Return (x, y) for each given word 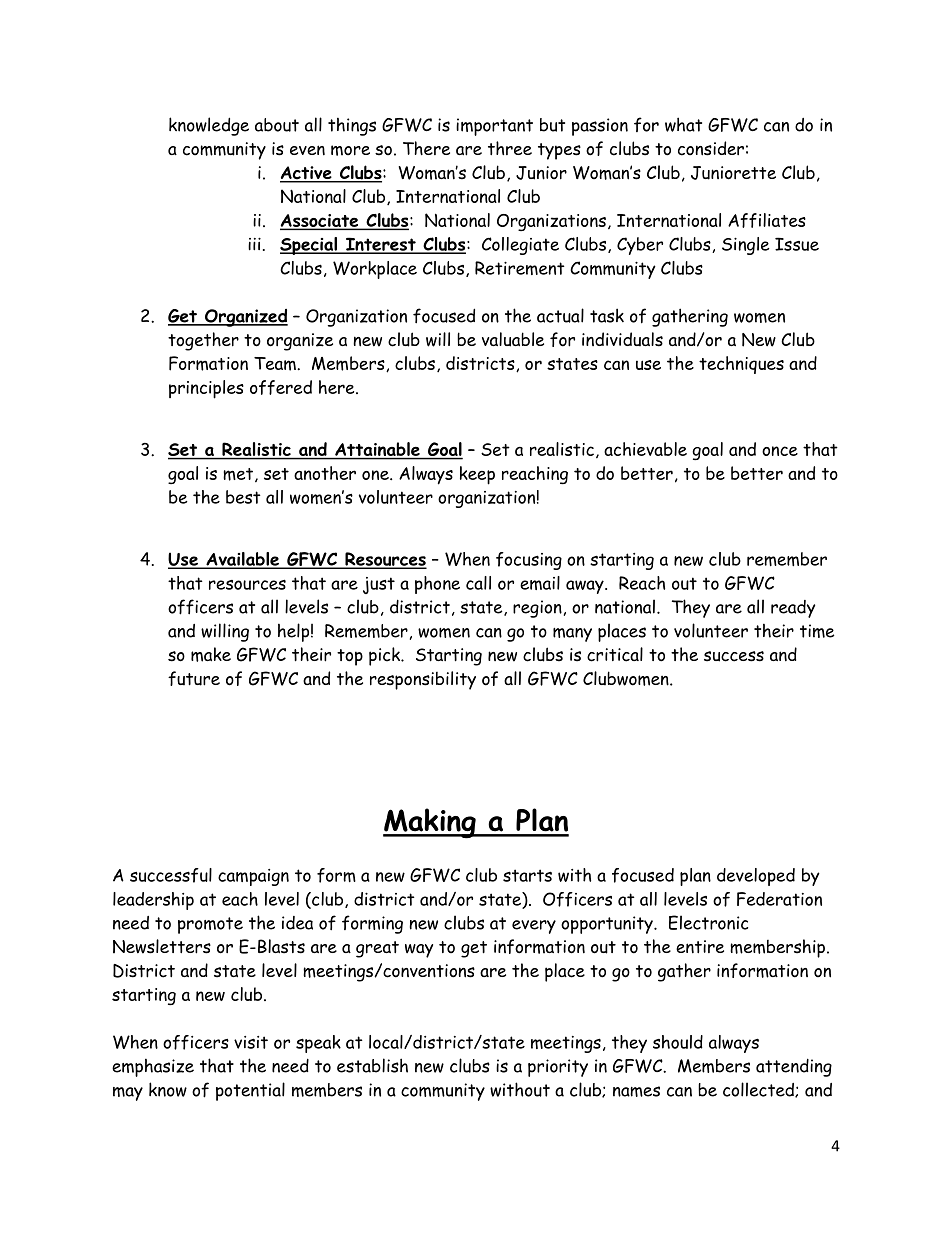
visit (251, 1042)
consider (711, 148)
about (277, 125)
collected (759, 1090)
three (510, 148)
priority (558, 1068)
